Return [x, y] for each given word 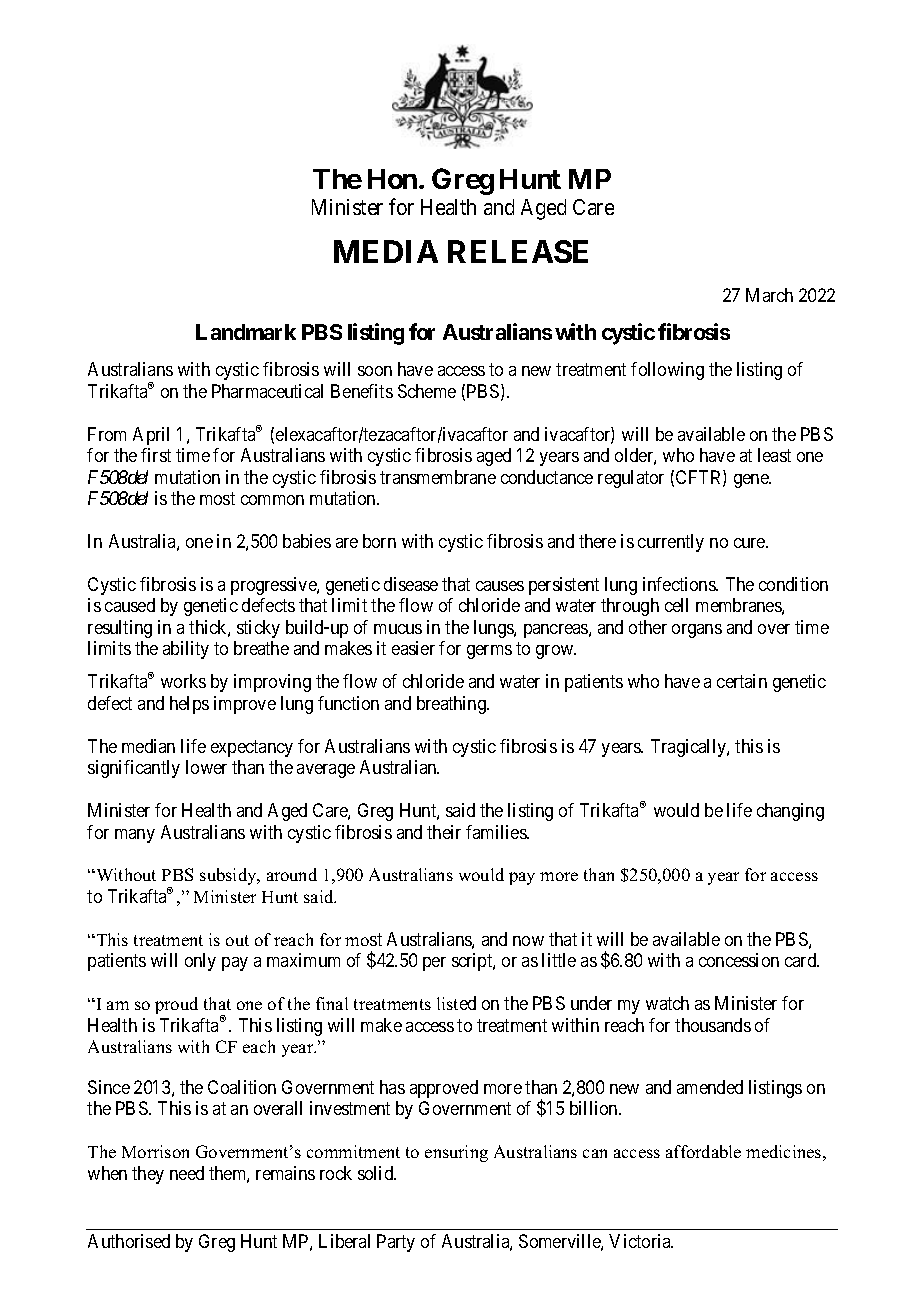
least [774, 455]
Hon [392, 179]
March [769, 295]
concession [739, 960]
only [200, 962]
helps [189, 705]
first [156, 455]
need [187, 1173]
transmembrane [438, 477]
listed [456, 1003]
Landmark [246, 332]
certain [742, 681]
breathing [452, 705]
